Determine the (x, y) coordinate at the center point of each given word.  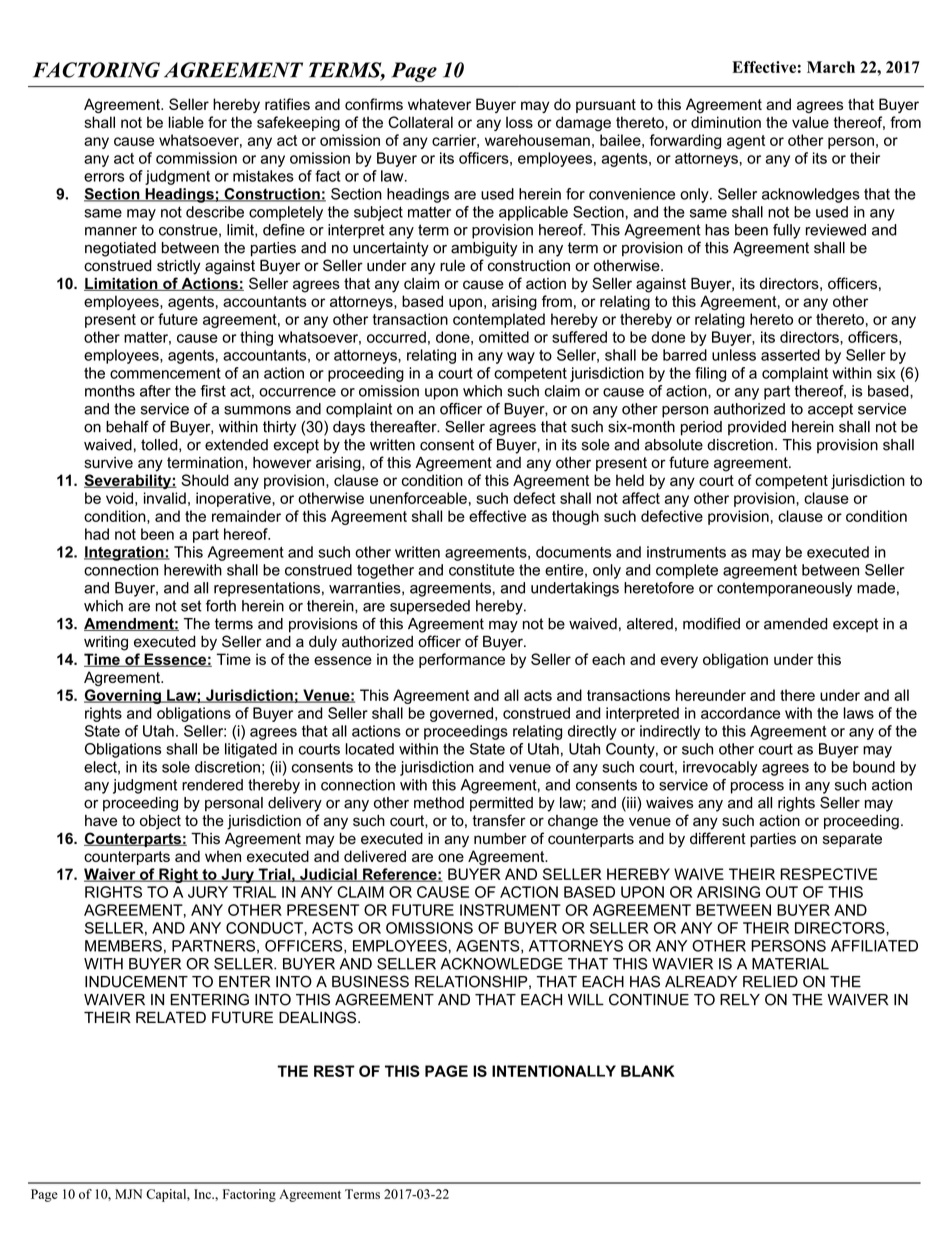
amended (796, 624)
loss (519, 122)
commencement (165, 373)
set (191, 606)
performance (462, 660)
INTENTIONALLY (554, 1071)
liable (186, 122)
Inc (203, 1194)
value (810, 122)
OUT (782, 892)
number (500, 839)
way (521, 358)
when (223, 856)
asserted (790, 355)
